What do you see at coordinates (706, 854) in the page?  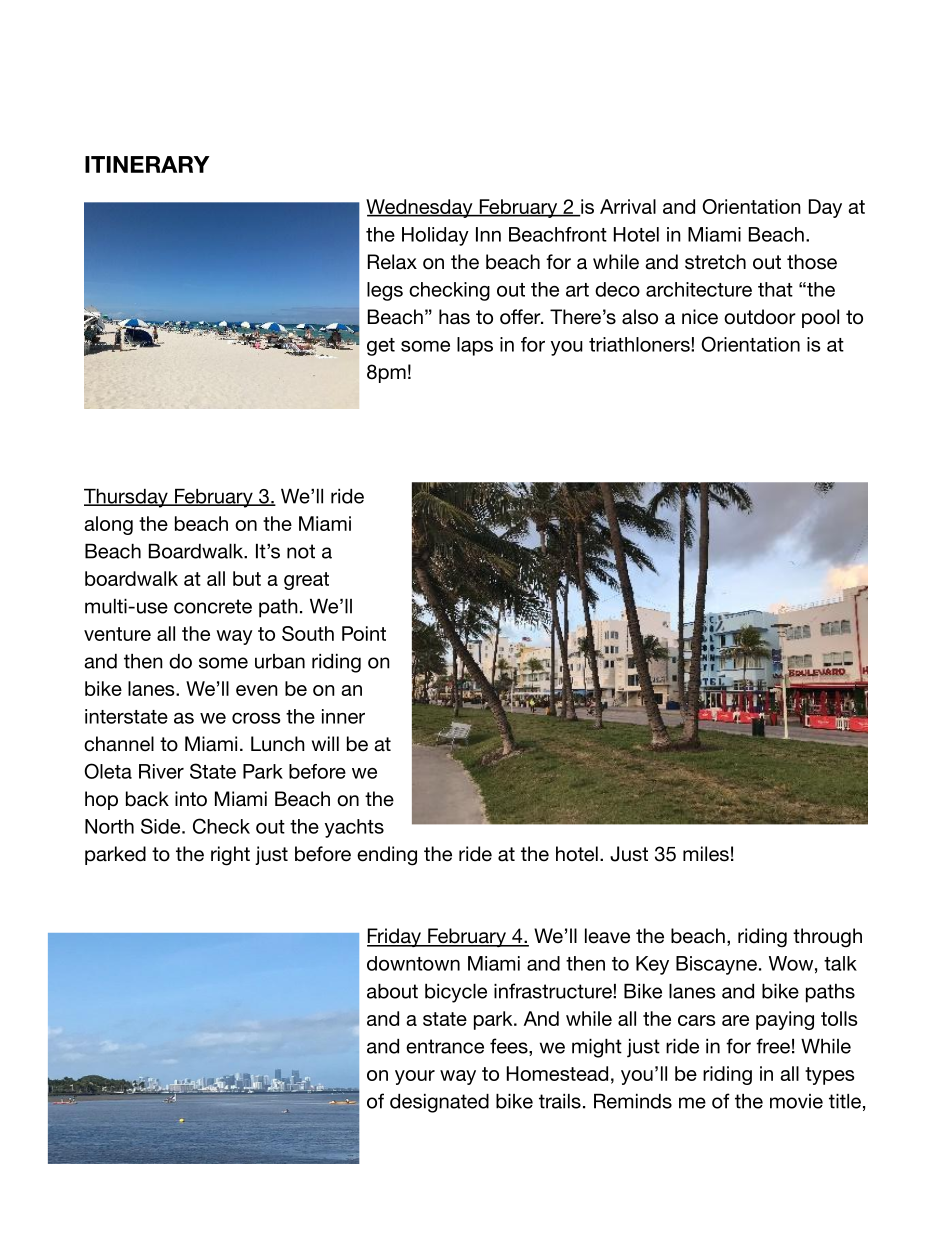 I see `miles` at bounding box center [706, 854].
